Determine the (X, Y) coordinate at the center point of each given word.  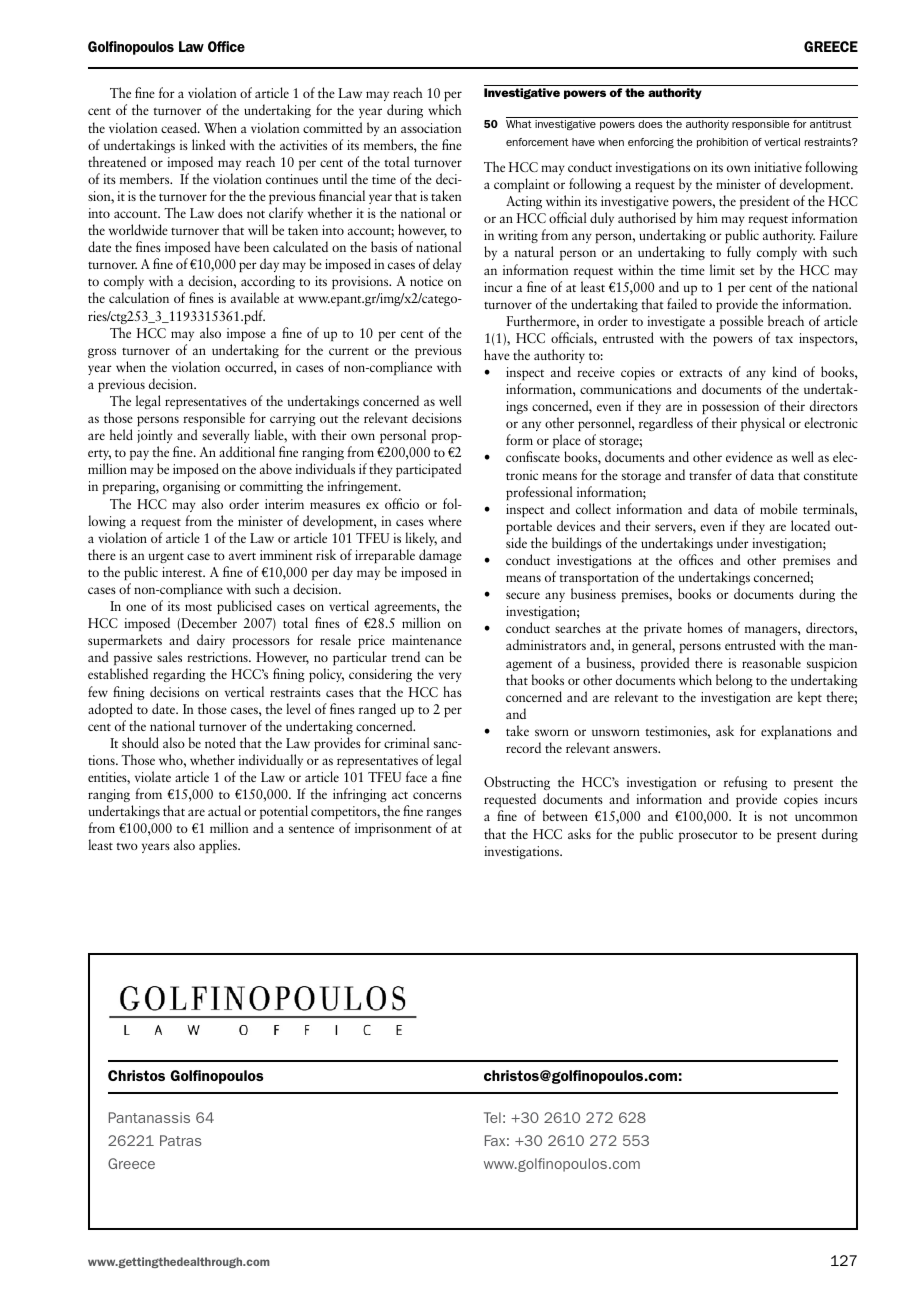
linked (208, 144)
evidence (749, 456)
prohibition (722, 143)
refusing (746, 783)
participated (428, 470)
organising (191, 487)
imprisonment (393, 829)
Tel (492, 1117)
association (431, 128)
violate (153, 776)
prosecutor (708, 837)
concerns (437, 795)
